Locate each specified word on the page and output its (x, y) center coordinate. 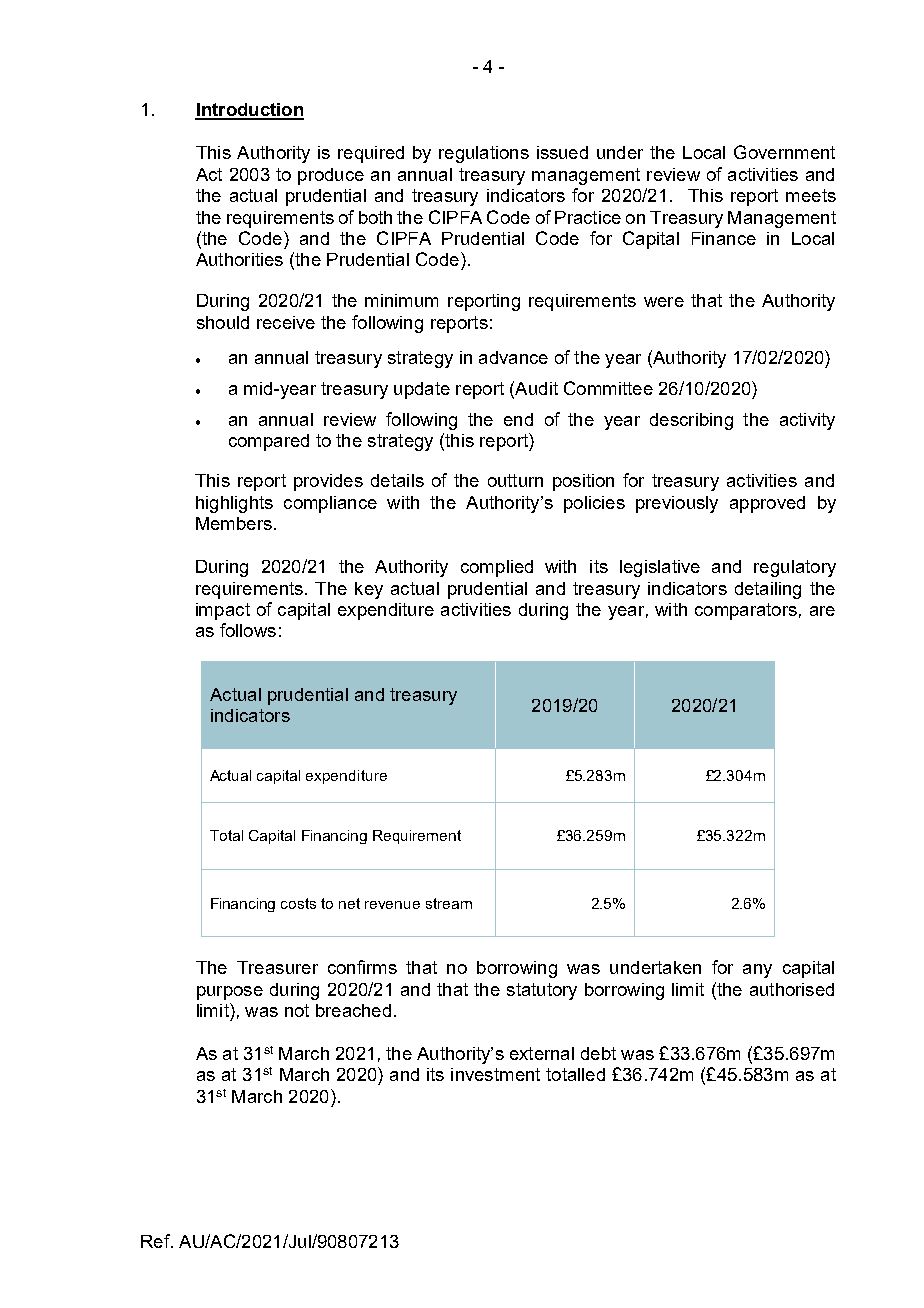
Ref (156, 1241)
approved (767, 504)
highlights (234, 504)
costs (298, 903)
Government (784, 152)
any (757, 971)
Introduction (249, 111)
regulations (484, 154)
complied (497, 568)
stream (449, 903)
